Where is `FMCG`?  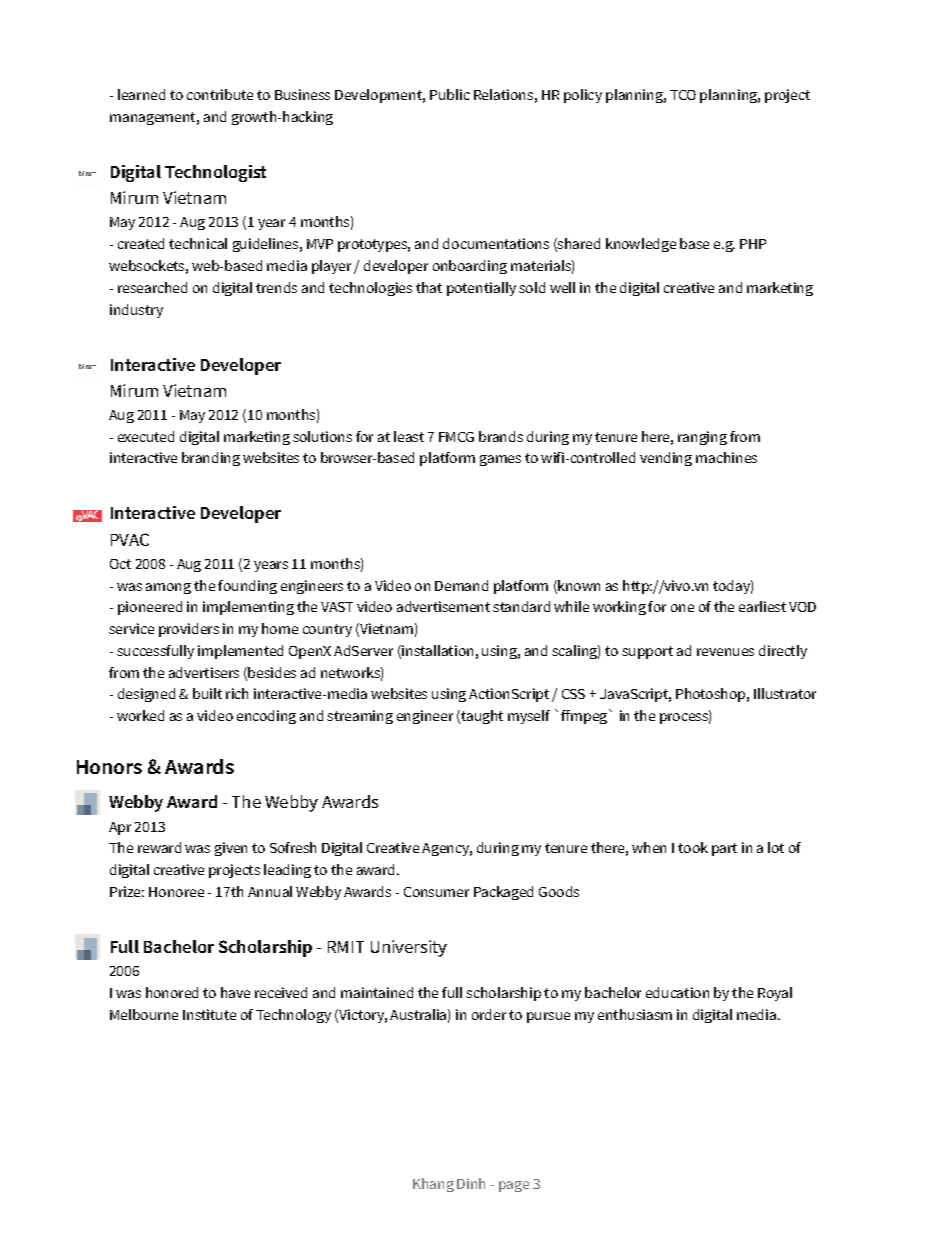 FMCG is located at coordinates (456, 437).
